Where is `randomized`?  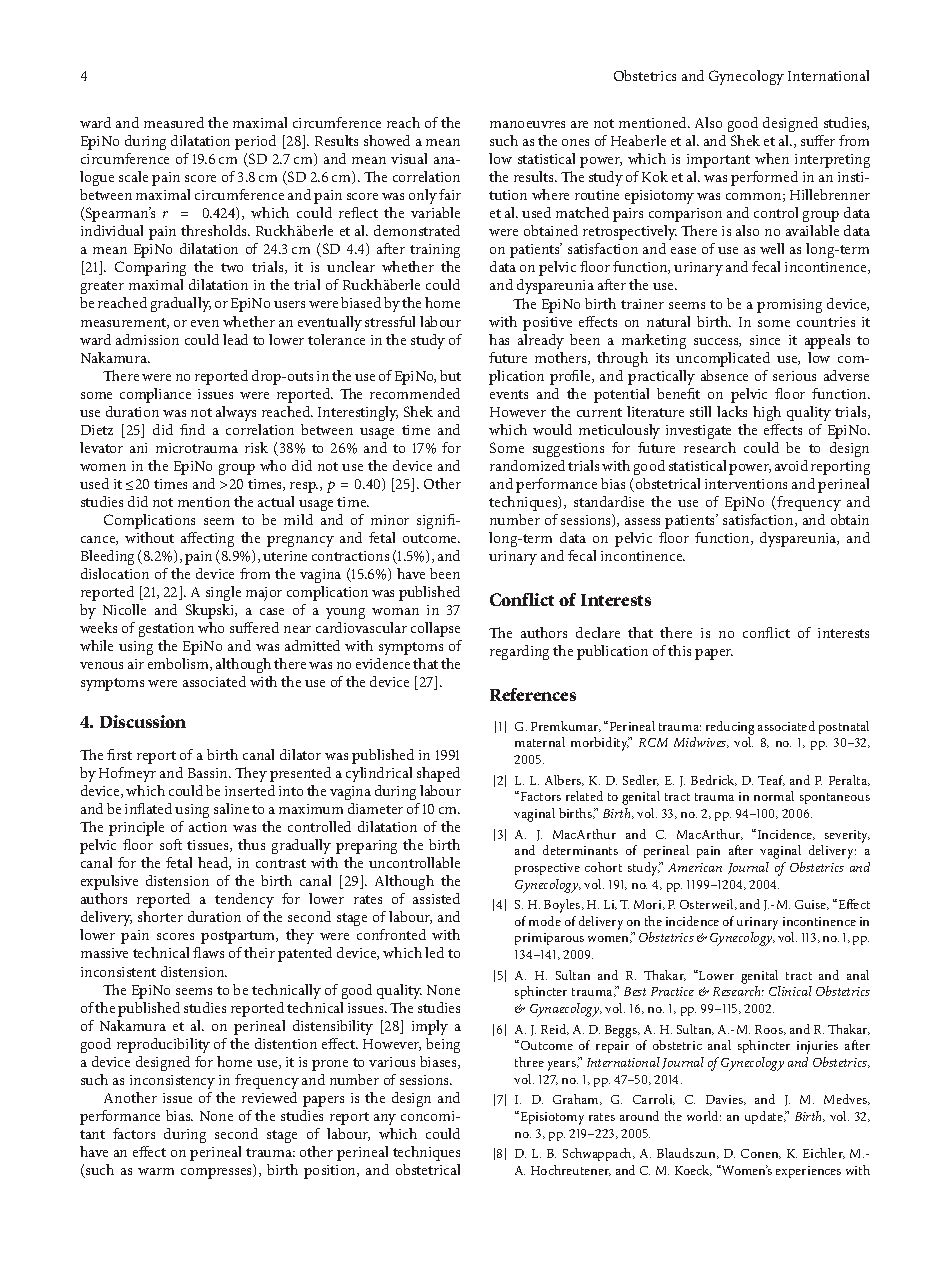 randomized is located at coordinates (527, 465).
